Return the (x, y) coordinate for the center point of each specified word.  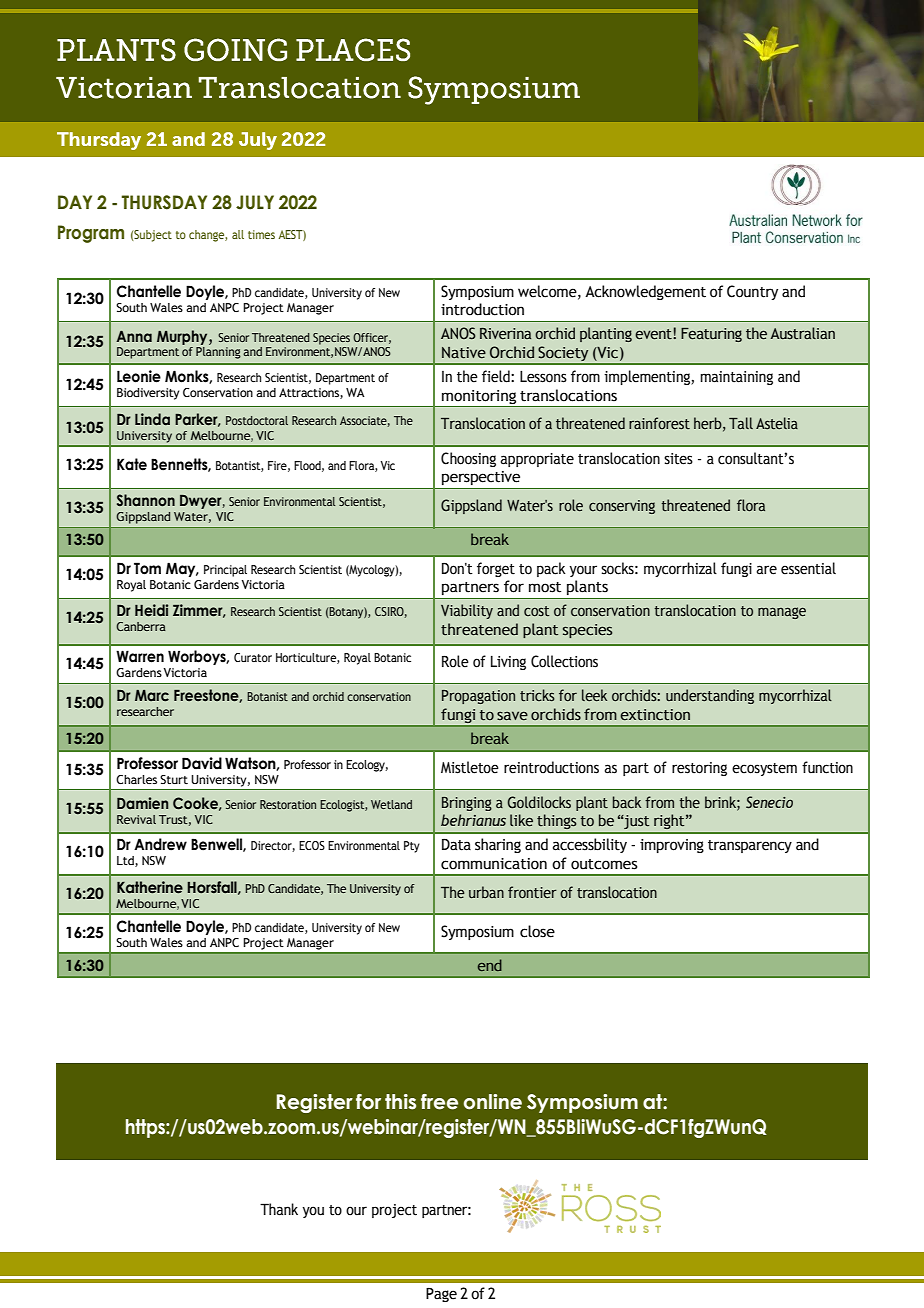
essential (808, 568)
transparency (750, 846)
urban (486, 892)
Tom (147, 568)
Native (464, 353)
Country (752, 292)
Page (441, 1294)
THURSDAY (164, 202)
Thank (279, 1209)
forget (496, 569)
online (492, 1102)
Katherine (150, 887)
